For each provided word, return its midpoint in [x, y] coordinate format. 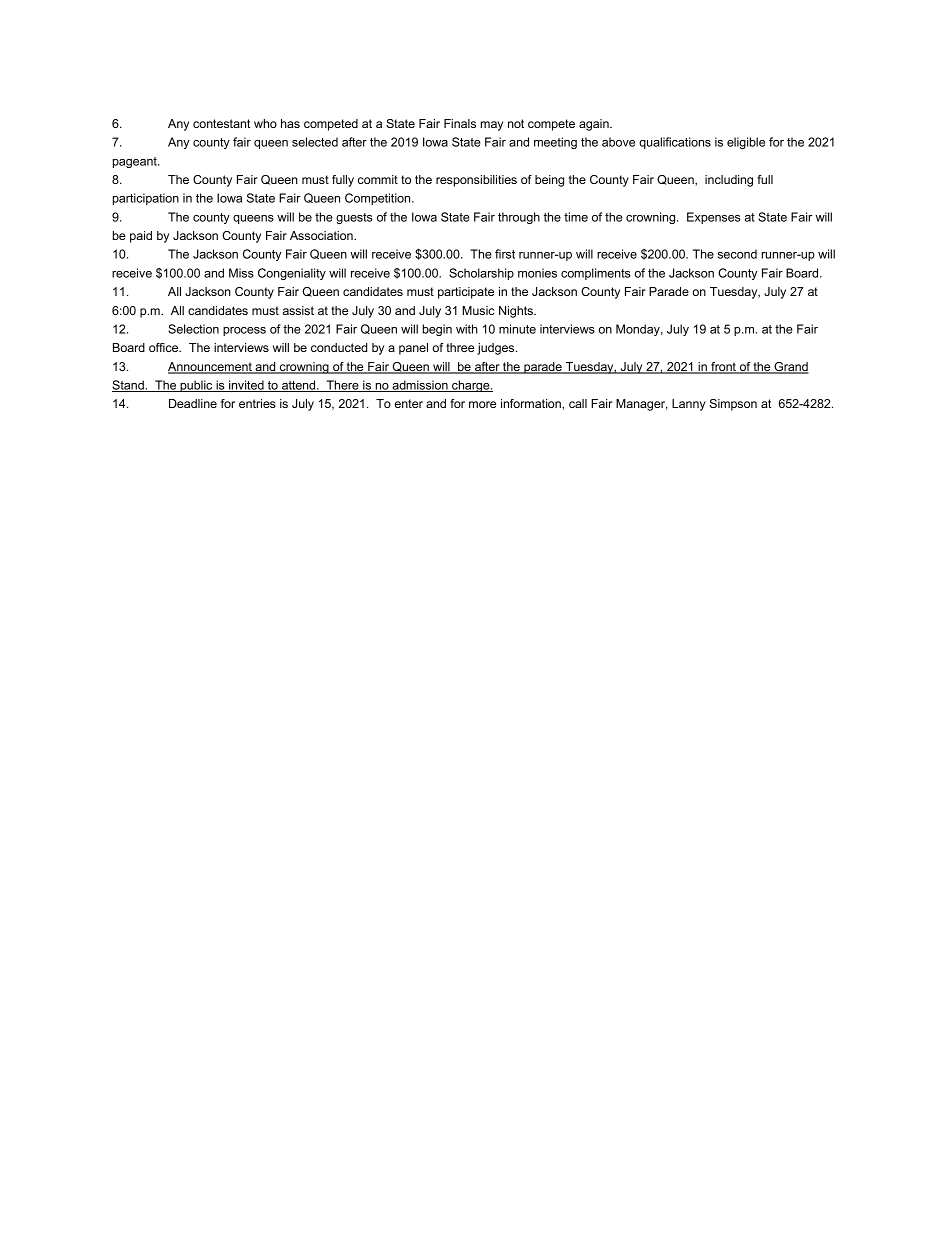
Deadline [193, 403]
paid [141, 237]
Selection [193, 329]
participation [146, 199]
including [729, 181]
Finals [460, 123]
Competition [379, 199]
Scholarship [481, 274]
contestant [221, 123]
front [723, 368]
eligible [746, 143]
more [482, 404]
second [737, 254]
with [467, 329]
